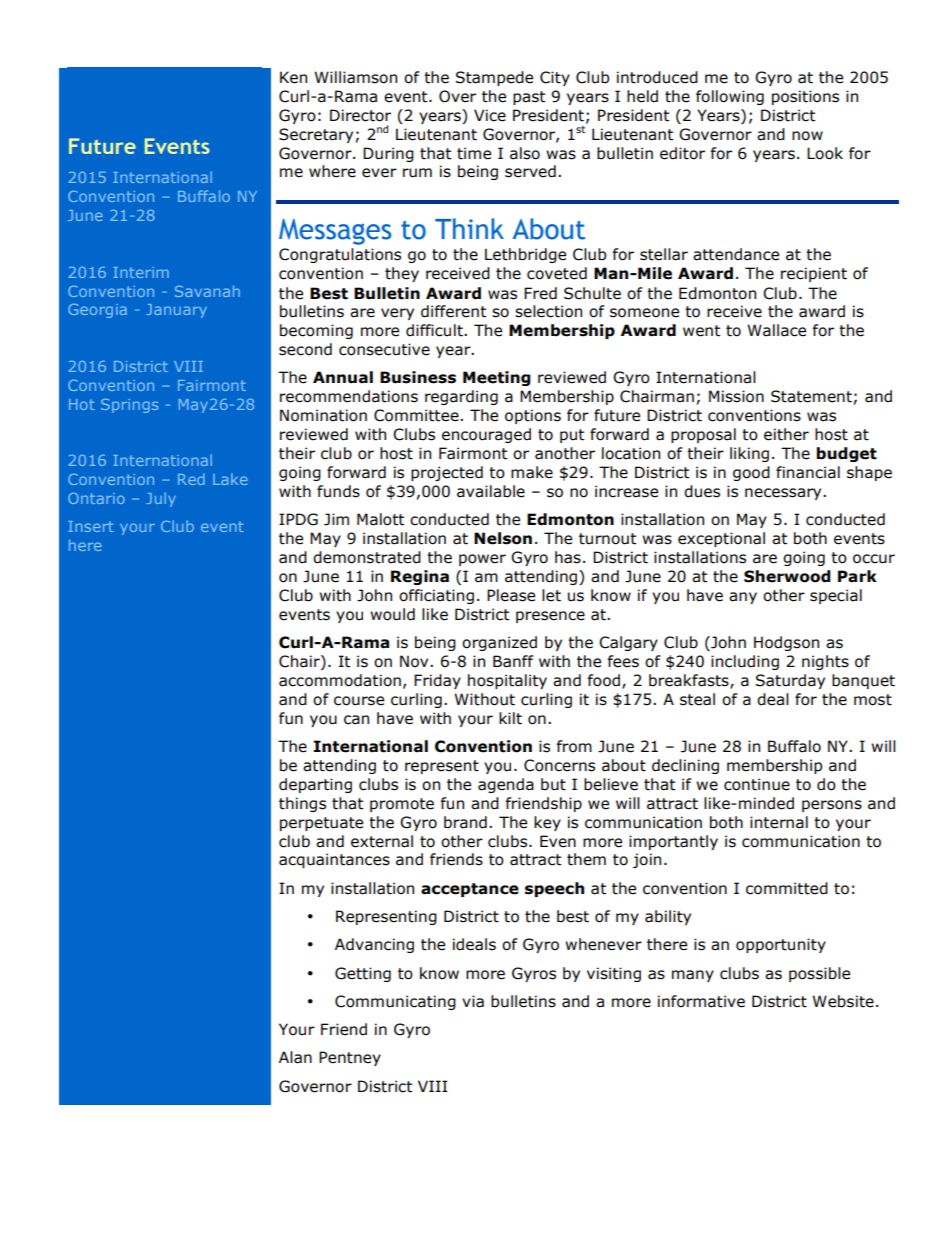 The width and height of the screenshot is (952, 1233). Describe the element at coordinates (482, 560) in the screenshot. I see `power` at that location.
